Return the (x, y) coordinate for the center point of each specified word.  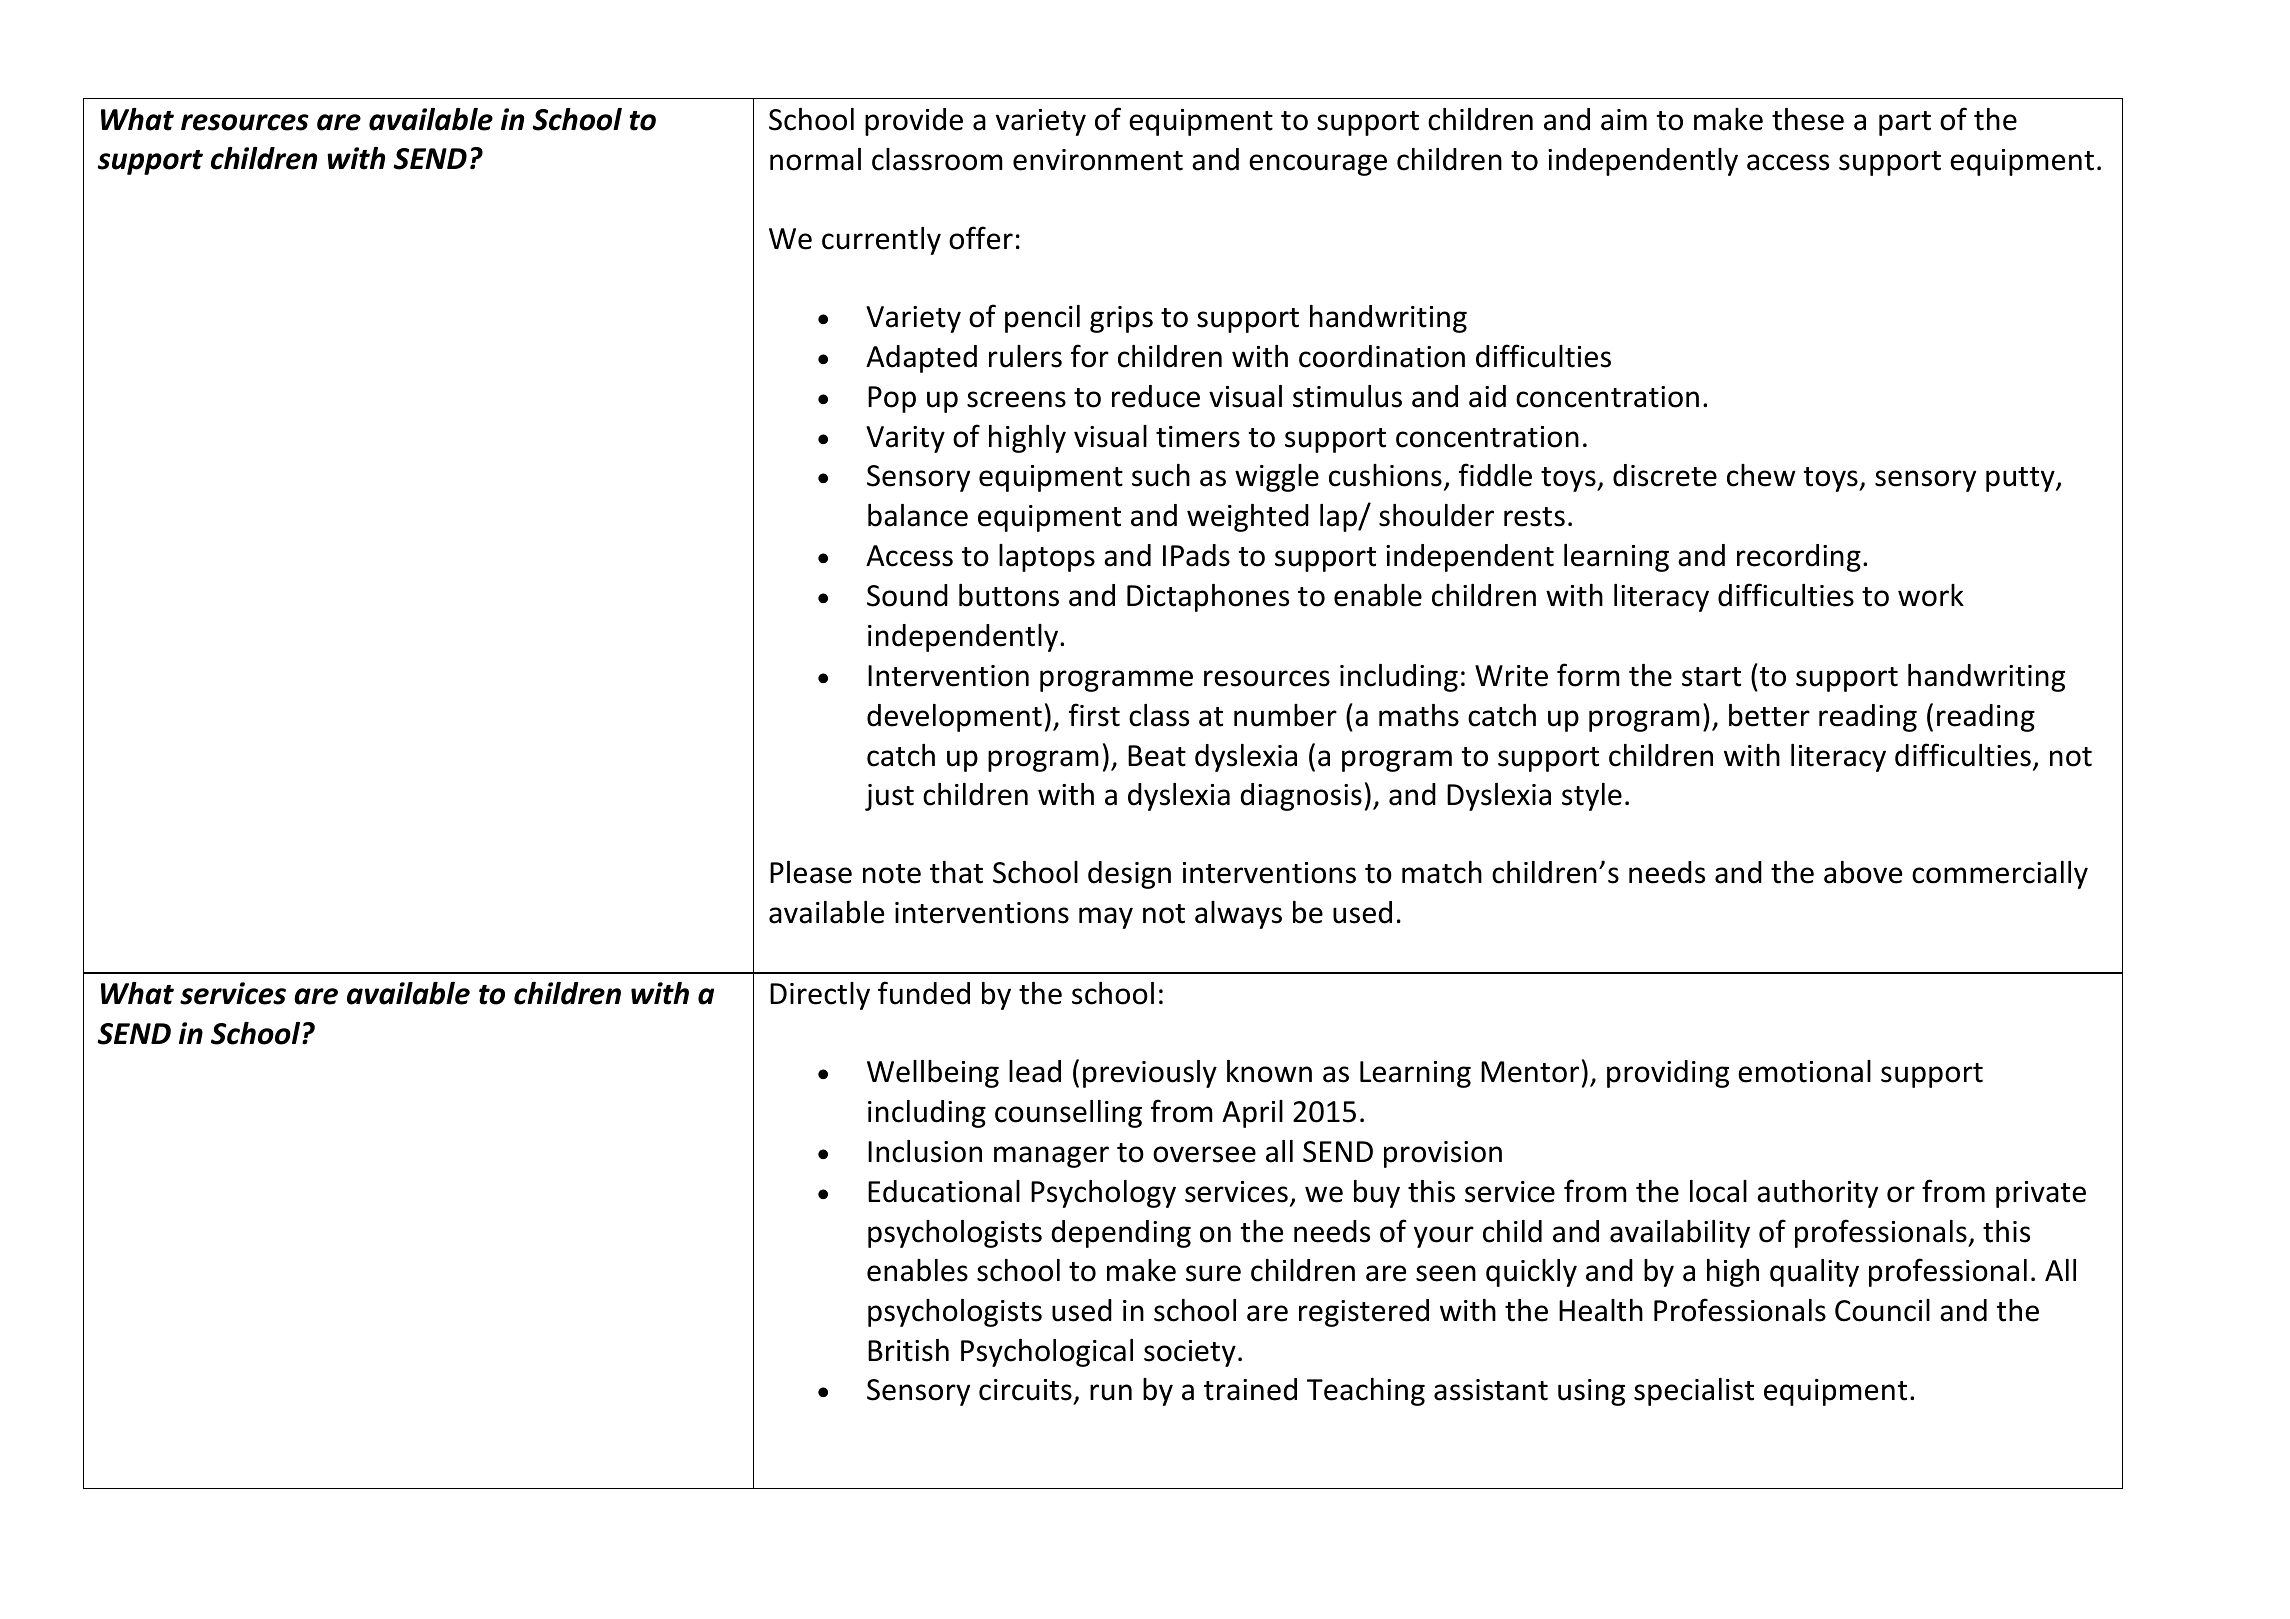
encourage (1318, 165)
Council (1882, 1310)
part (1905, 123)
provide (914, 122)
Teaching (1366, 1392)
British (908, 1350)
